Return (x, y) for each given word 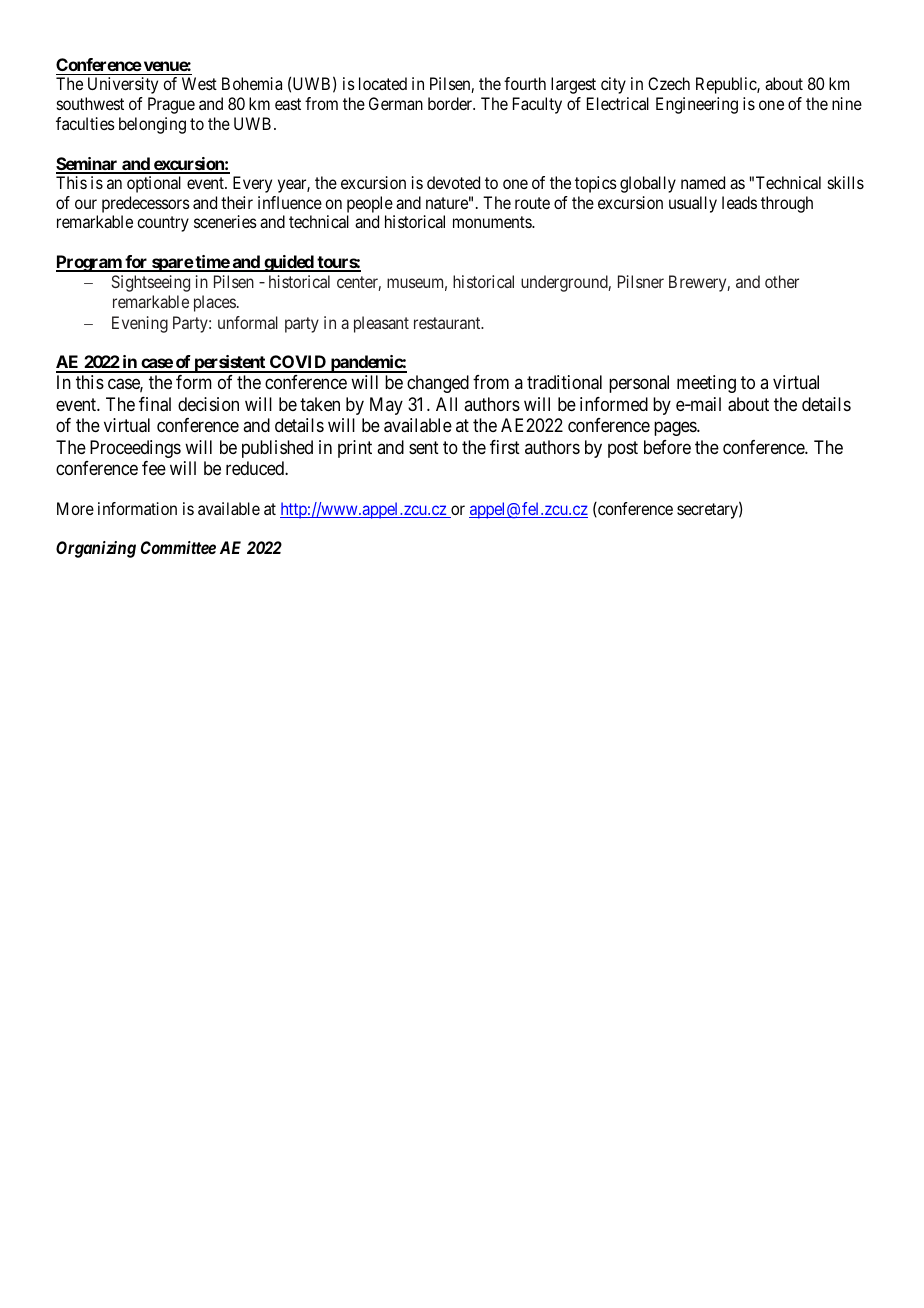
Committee (178, 547)
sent (424, 447)
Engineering (697, 105)
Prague (171, 105)
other (782, 281)
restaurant (448, 323)
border (451, 103)
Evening (140, 324)
